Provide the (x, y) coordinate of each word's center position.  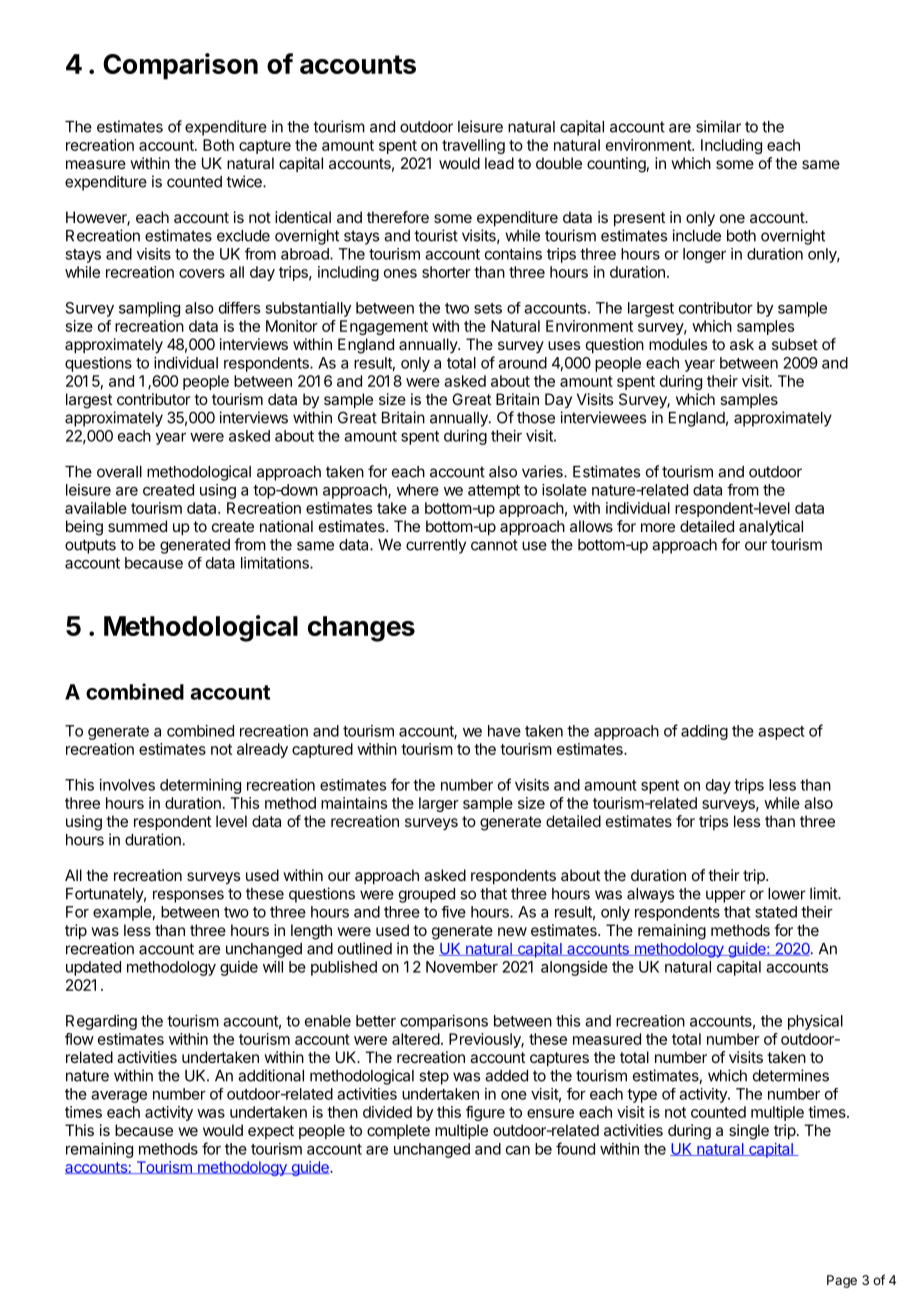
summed (137, 526)
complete (398, 1131)
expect (271, 1132)
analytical (771, 528)
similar (718, 126)
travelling (473, 146)
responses (188, 896)
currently (436, 546)
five (453, 912)
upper (726, 896)
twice (245, 181)
